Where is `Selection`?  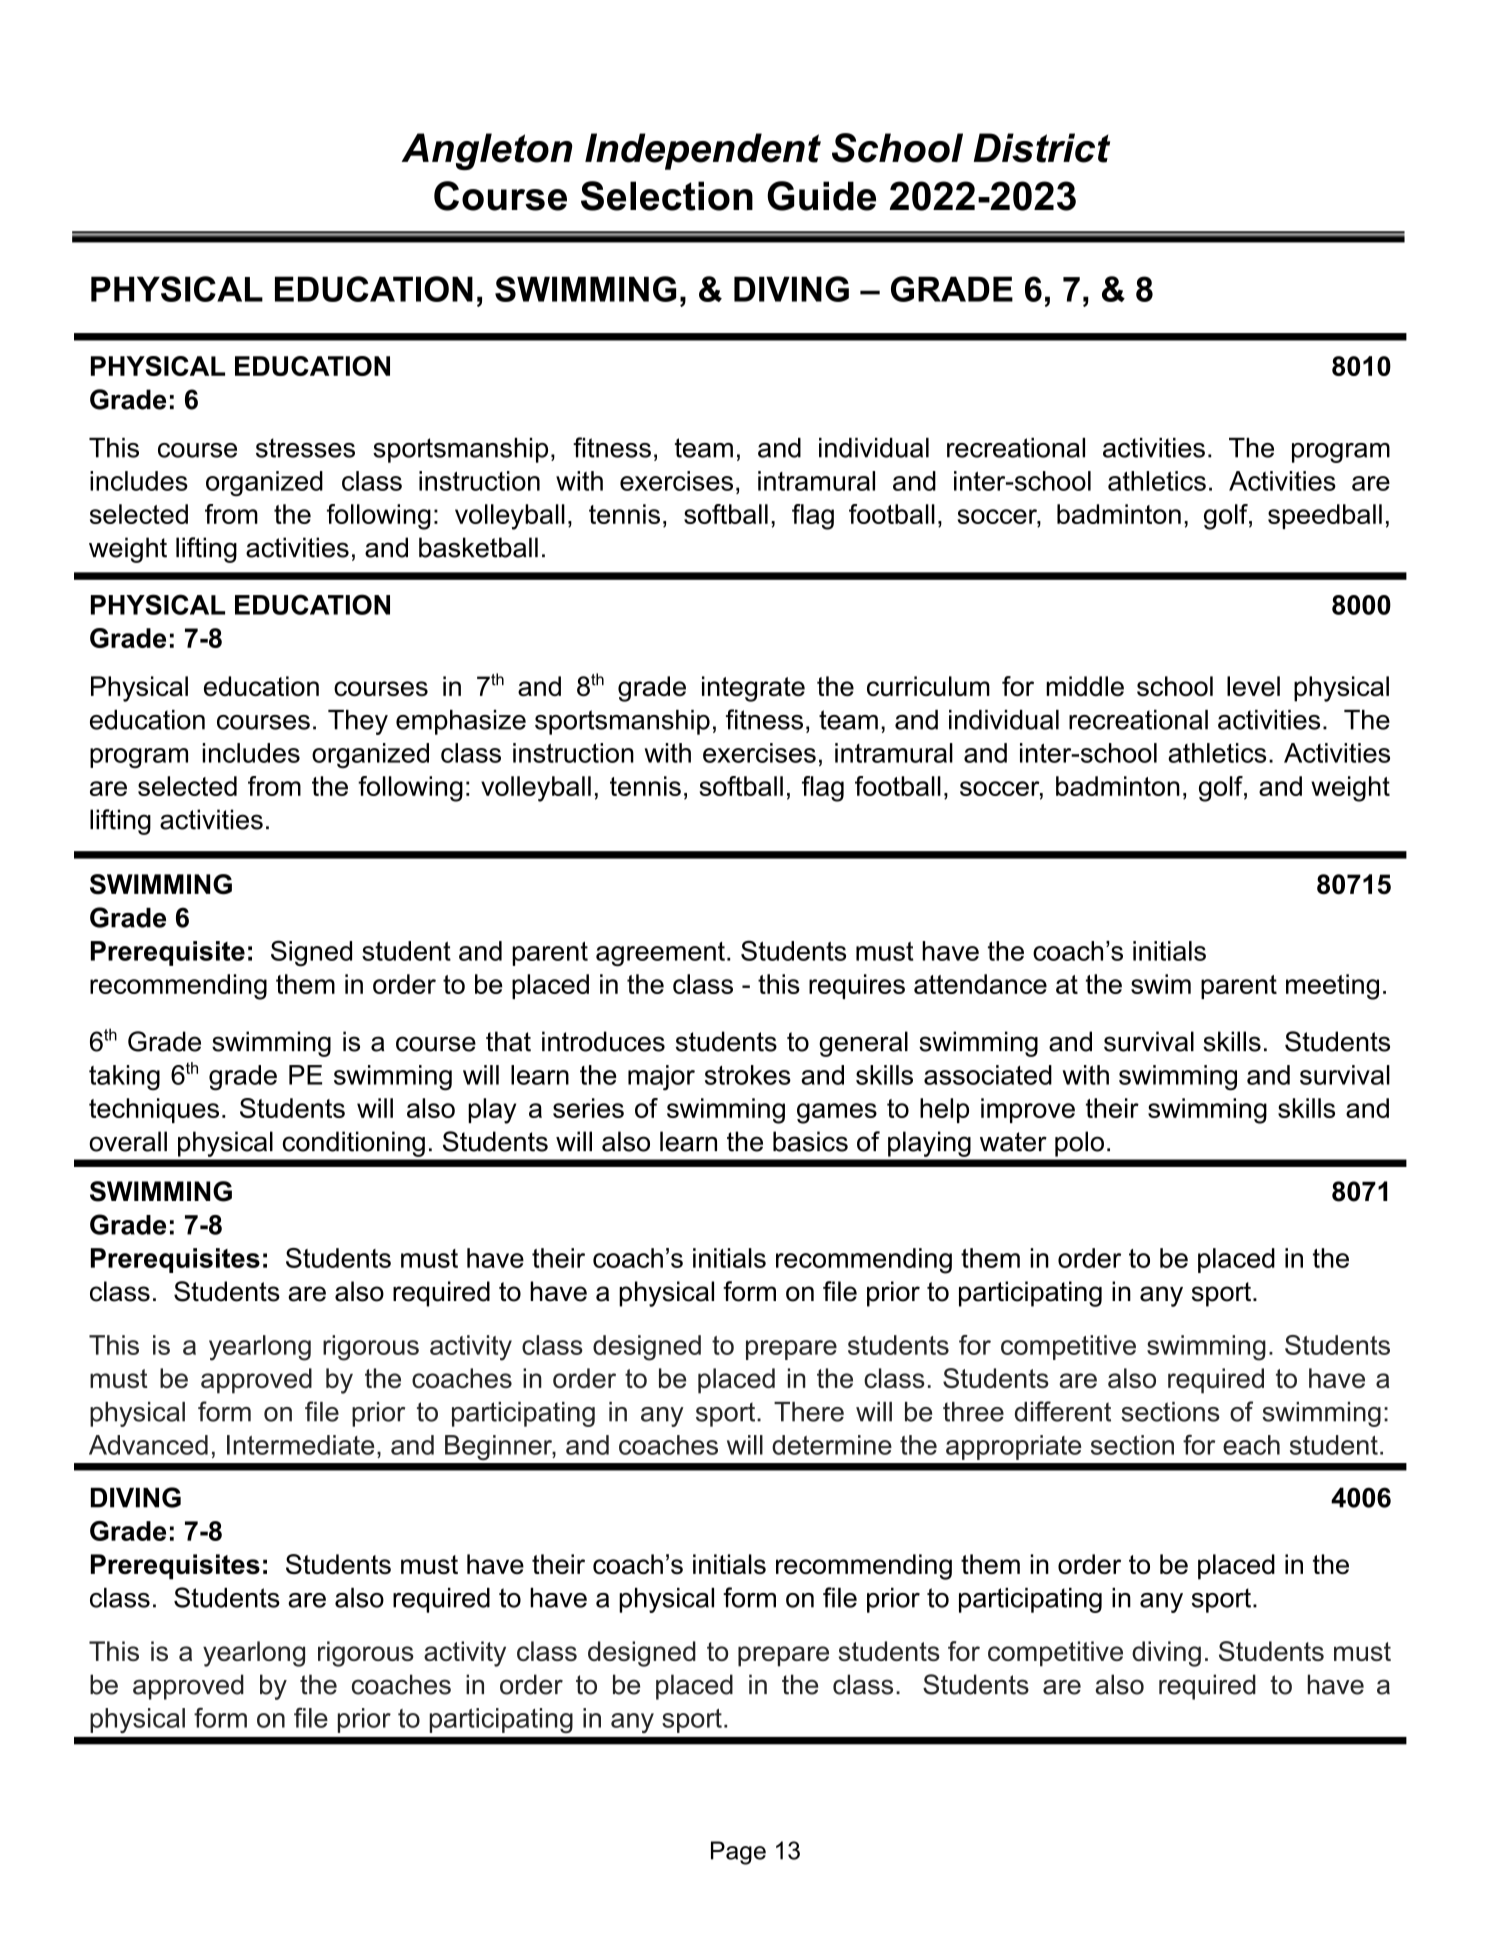 Selection is located at coordinates (667, 196).
